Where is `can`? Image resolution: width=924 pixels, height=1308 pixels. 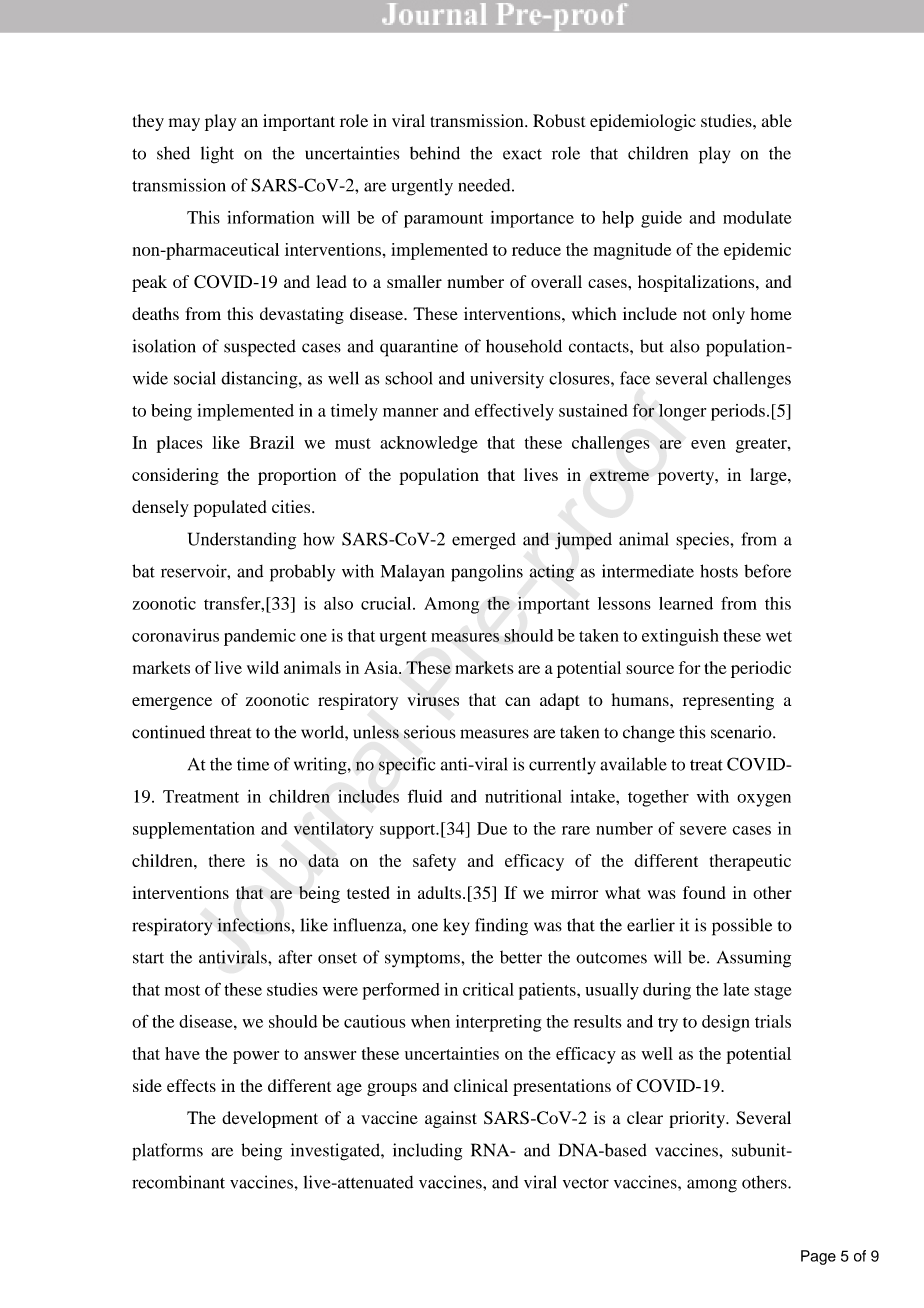
can is located at coordinates (517, 701).
